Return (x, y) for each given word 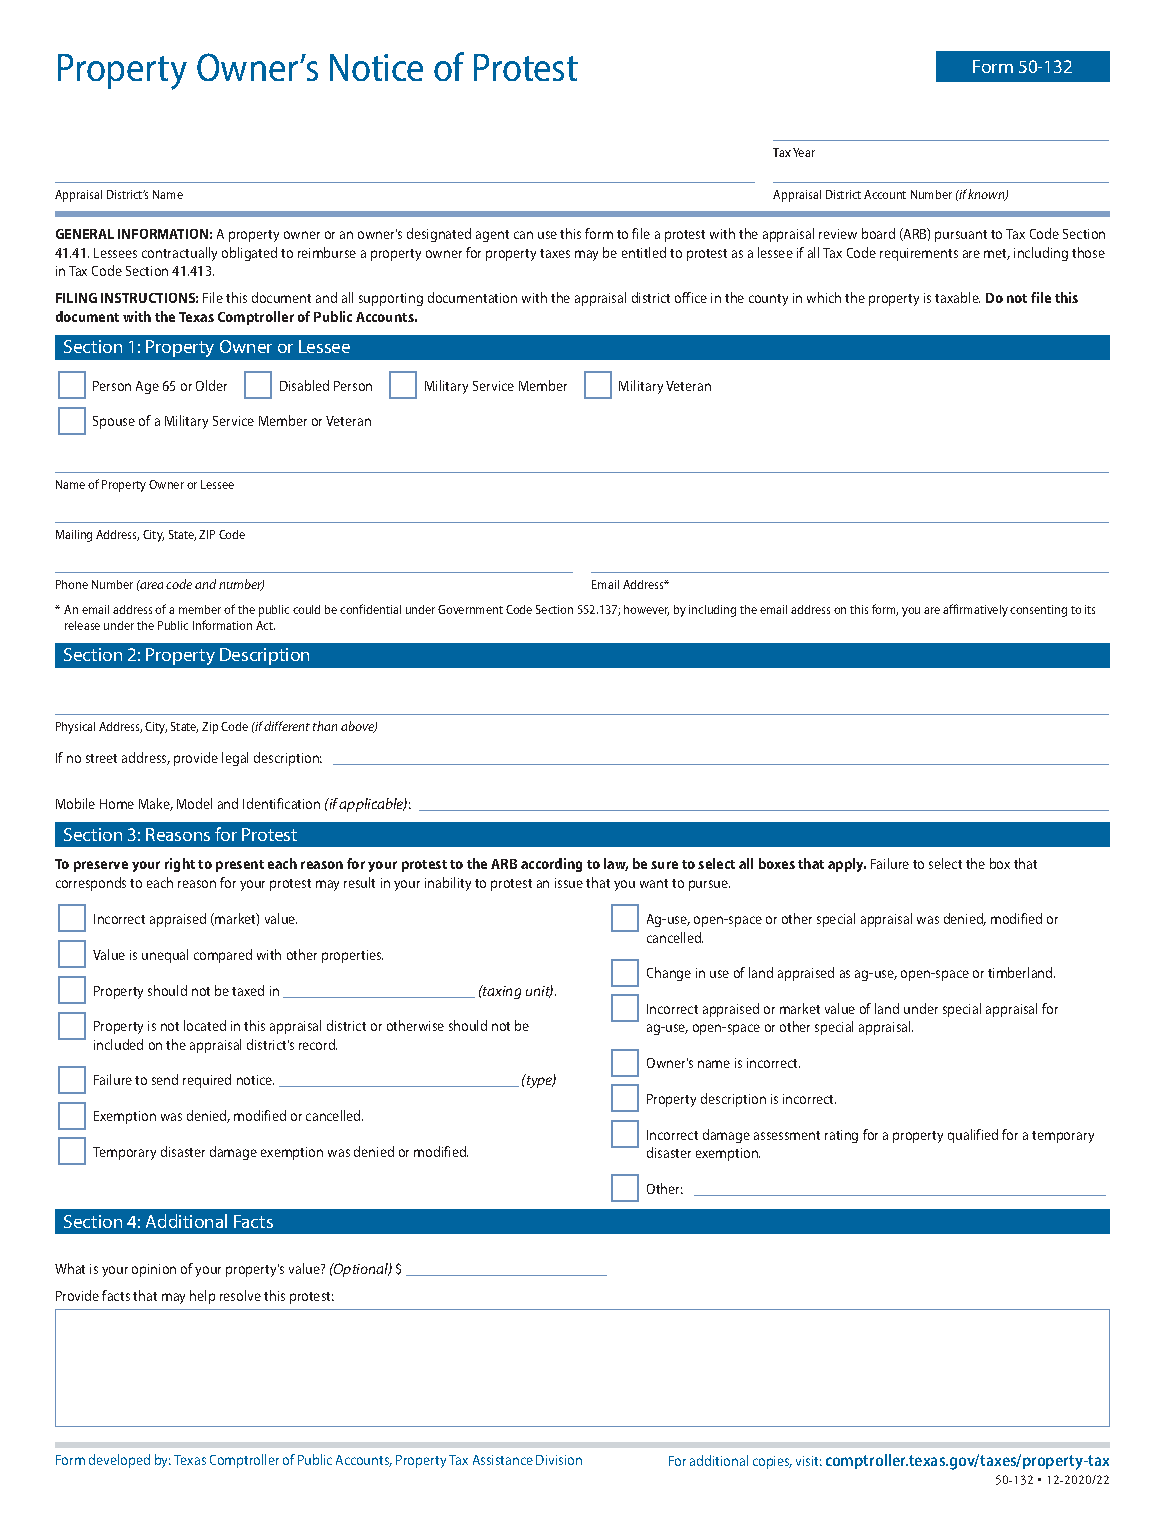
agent (492, 236)
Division (559, 1460)
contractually (179, 254)
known (987, 195)
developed (119, 1461)
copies (772, 1462)
